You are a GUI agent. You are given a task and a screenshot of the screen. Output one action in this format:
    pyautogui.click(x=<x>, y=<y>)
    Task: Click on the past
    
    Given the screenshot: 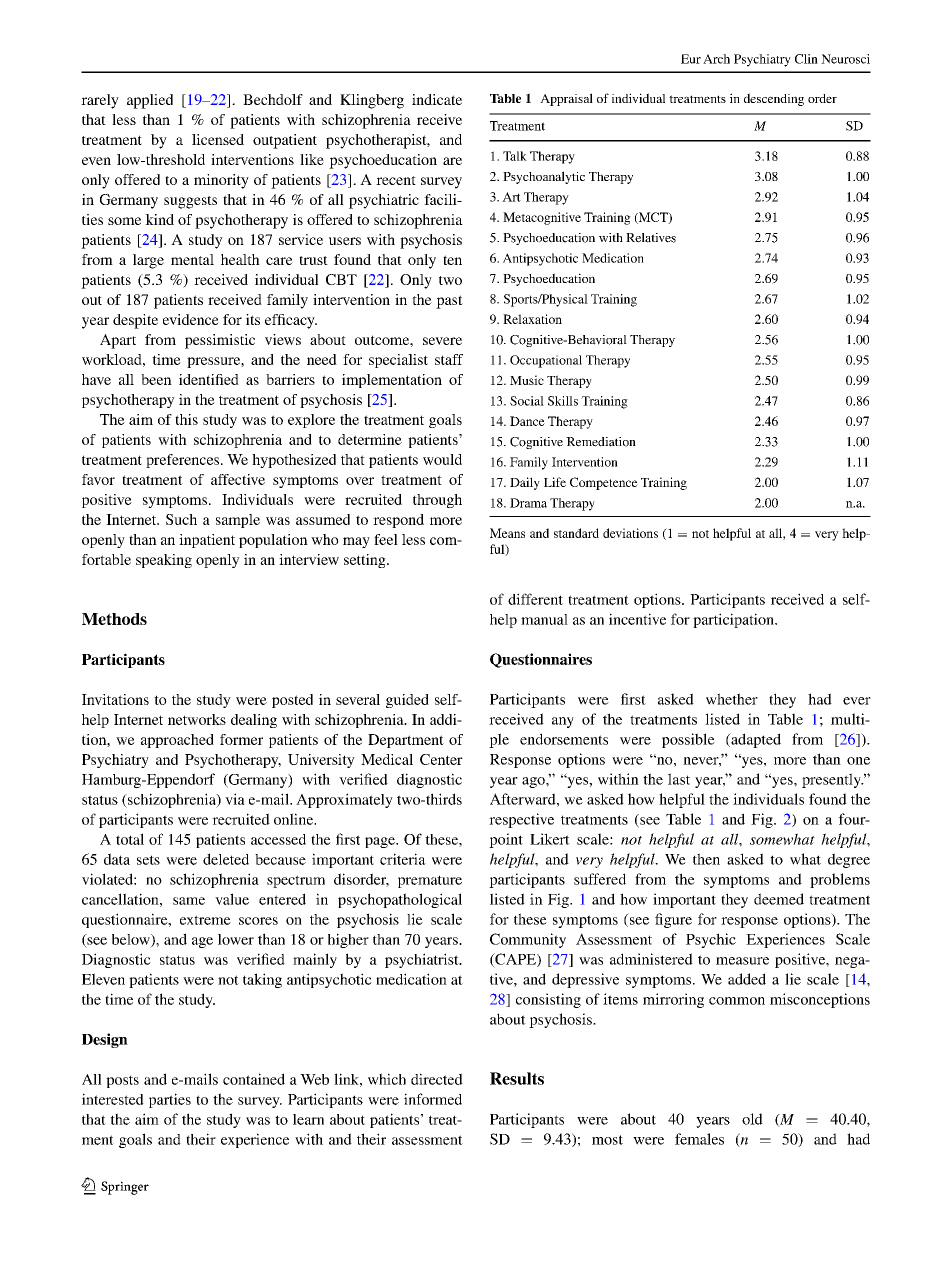 What is the action you would take?
    pyautogui.click(x=449, y=302)
